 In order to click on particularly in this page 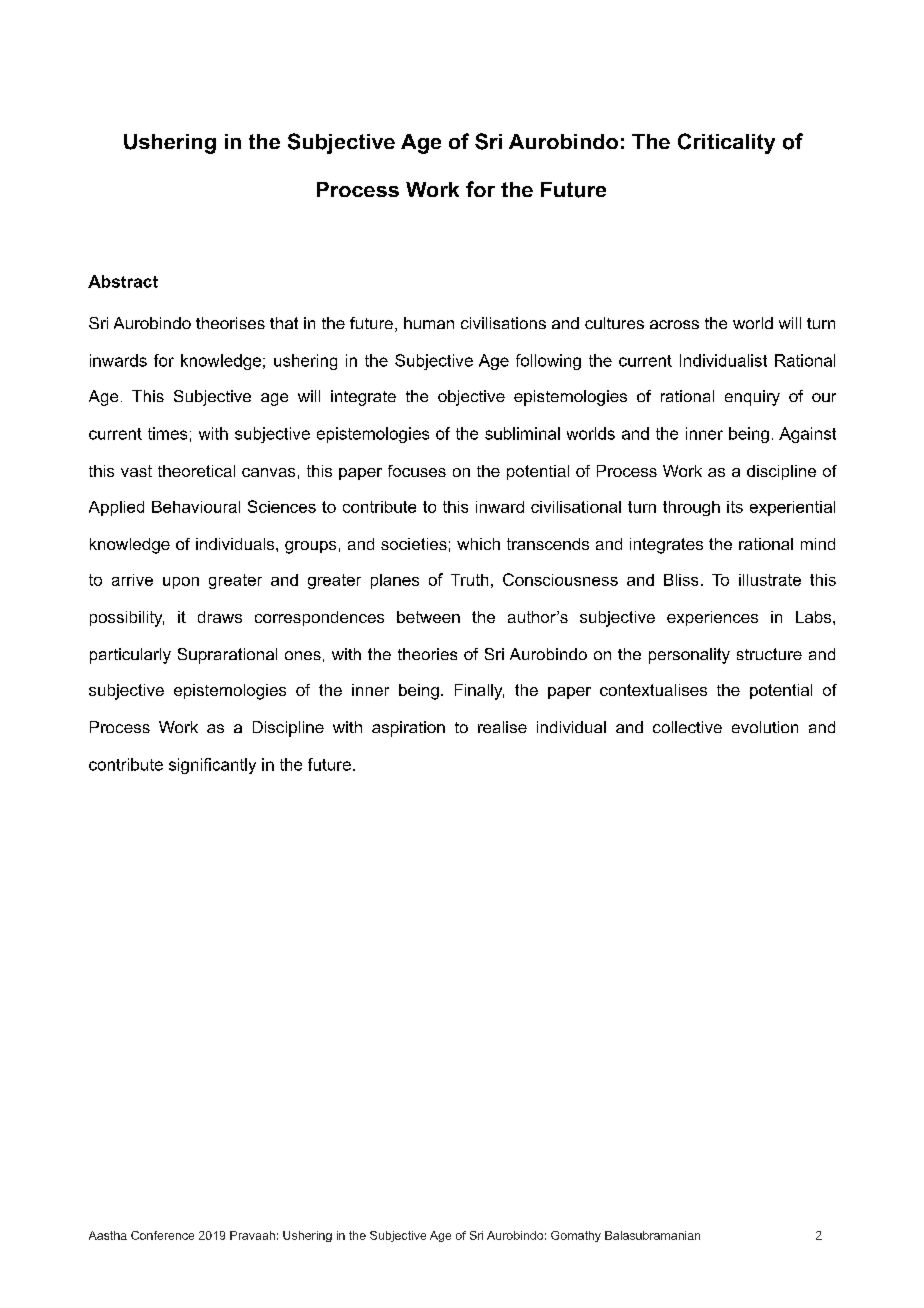, I will do `click(130, 656)`.
